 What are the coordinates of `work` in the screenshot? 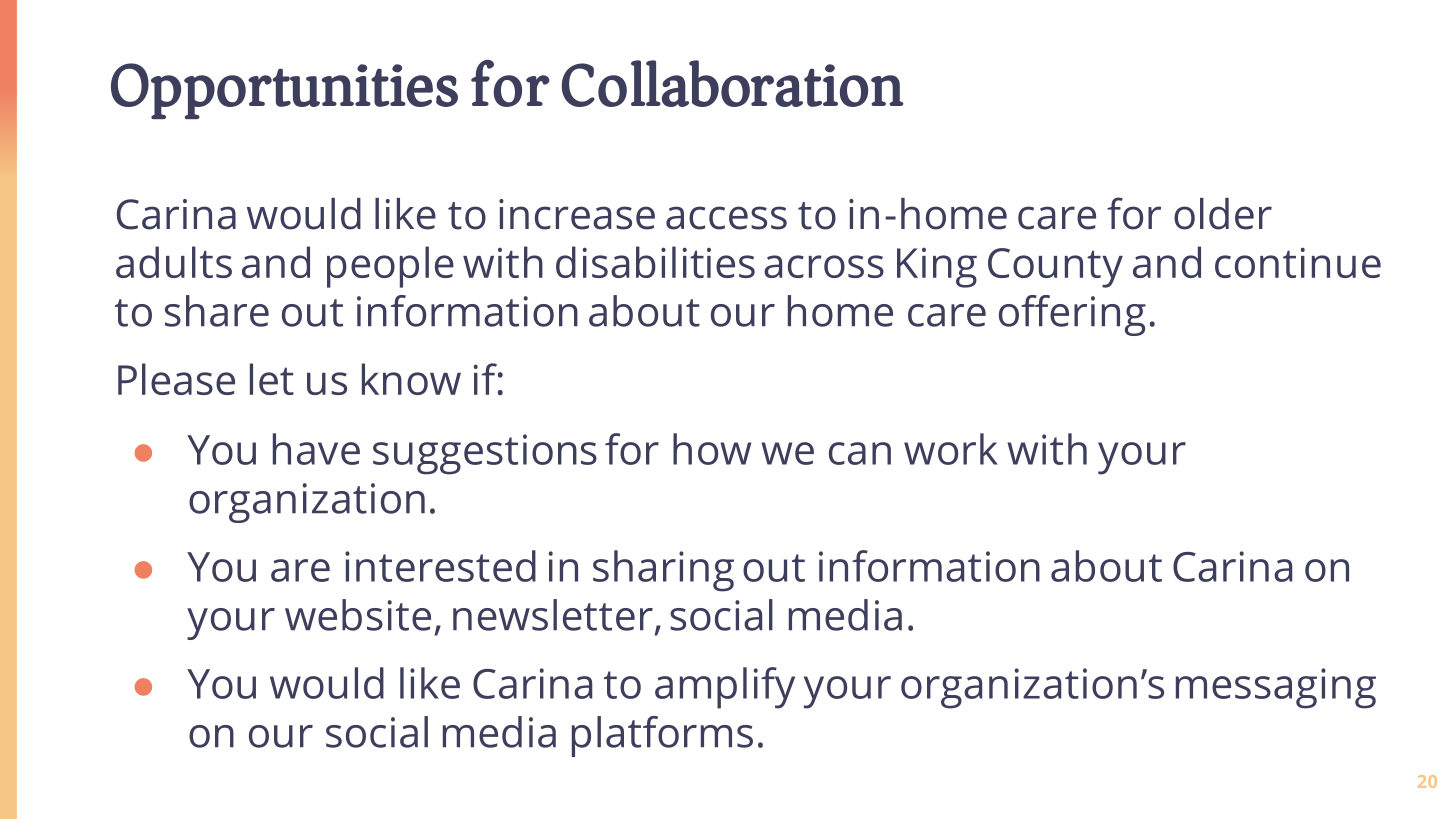 It's located at (951, 449).
